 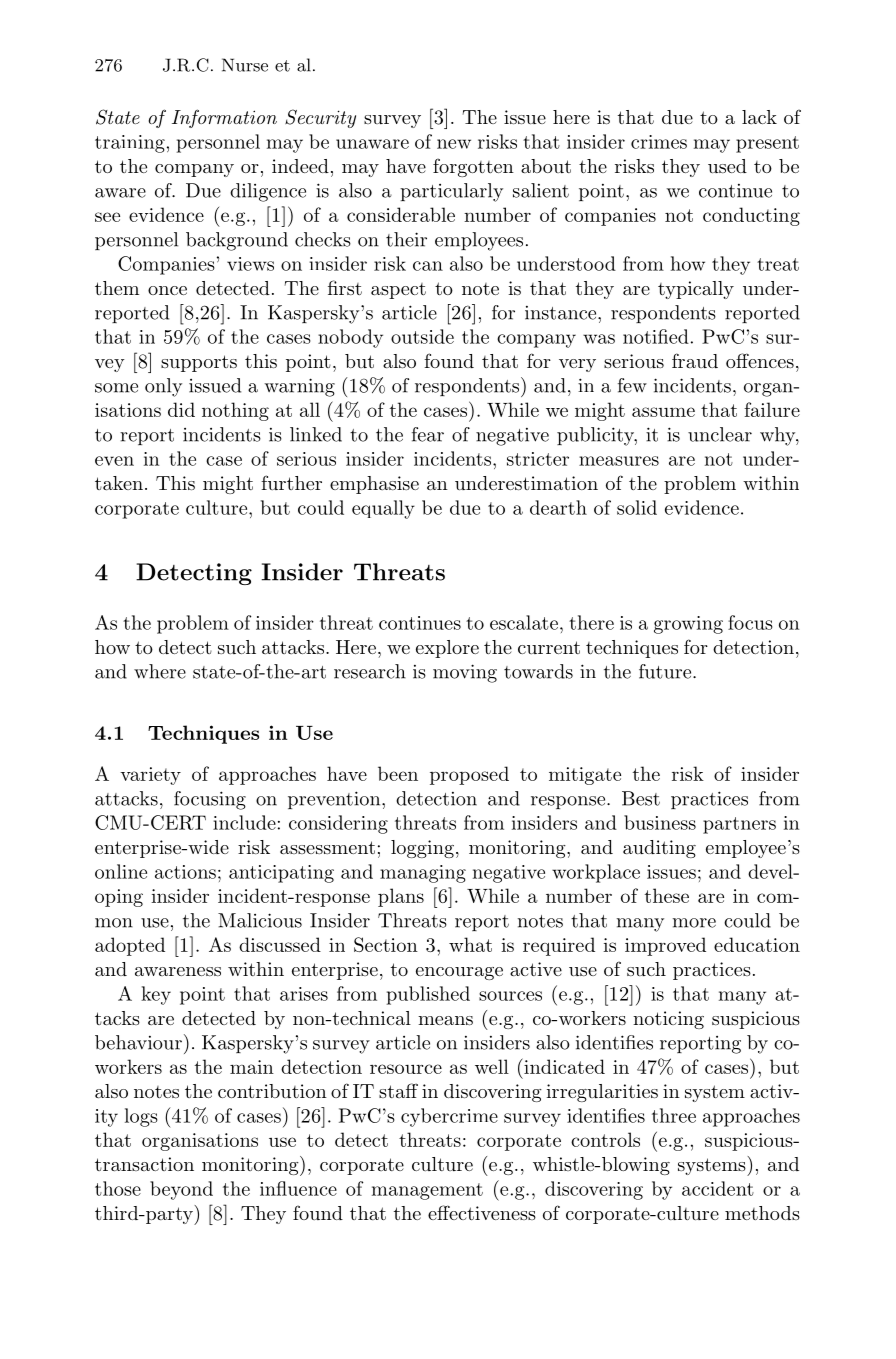 What do you see at coordinates (659, 142) in the document?
I see `crimes` at bounding box center [659, 142].
